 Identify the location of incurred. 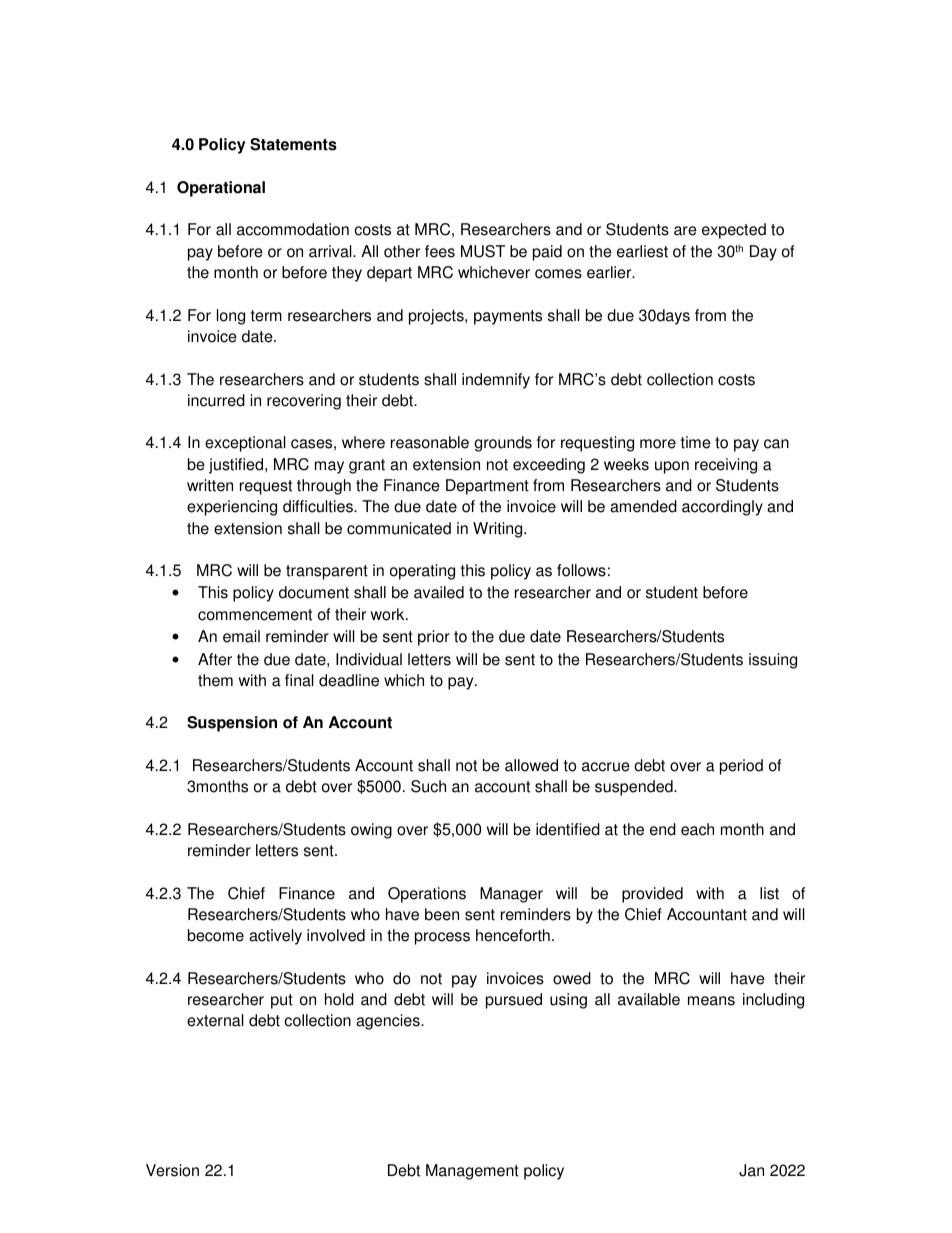
(216, 400).
